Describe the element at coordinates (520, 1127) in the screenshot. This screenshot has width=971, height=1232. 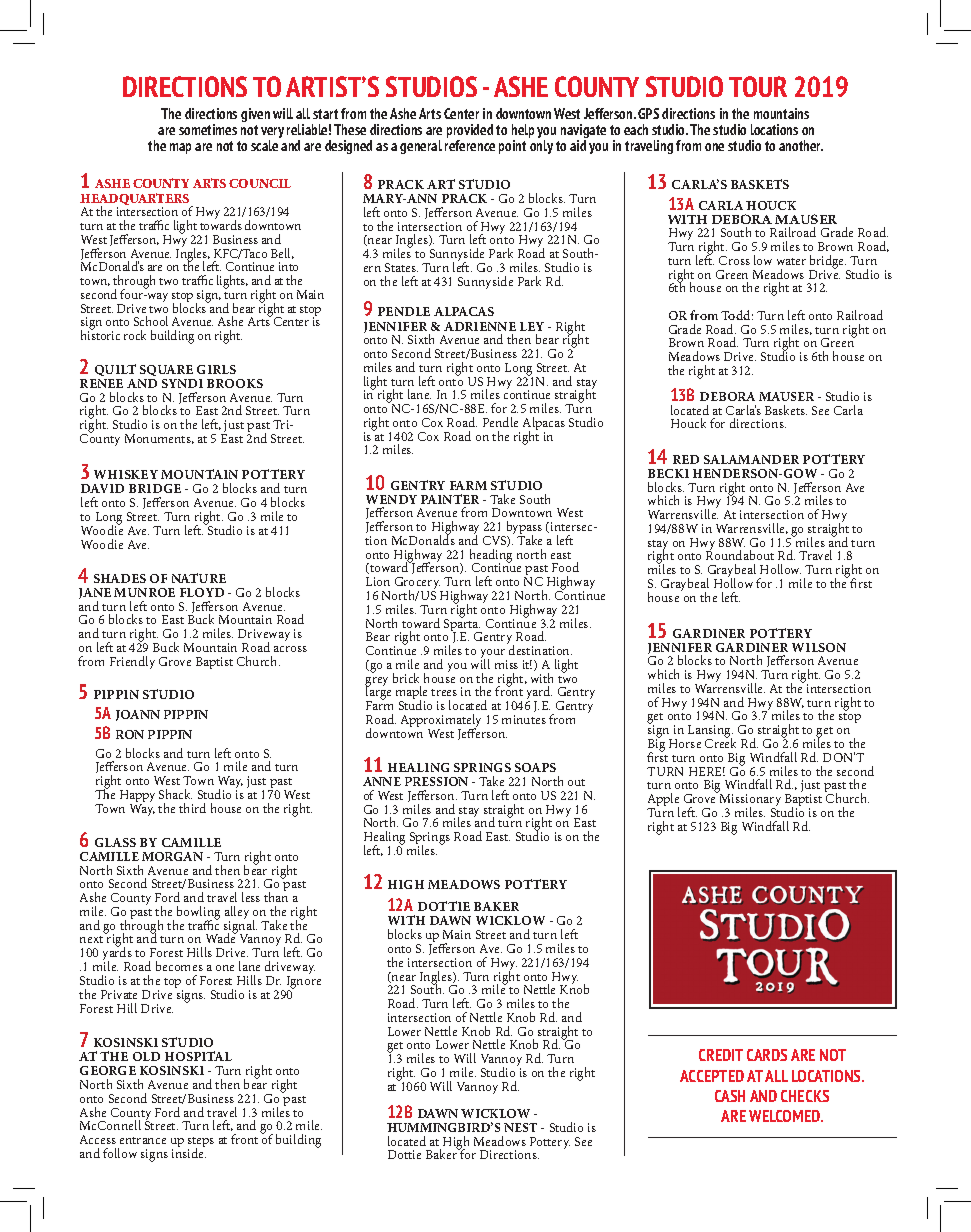
I see `NEST` at that location.
